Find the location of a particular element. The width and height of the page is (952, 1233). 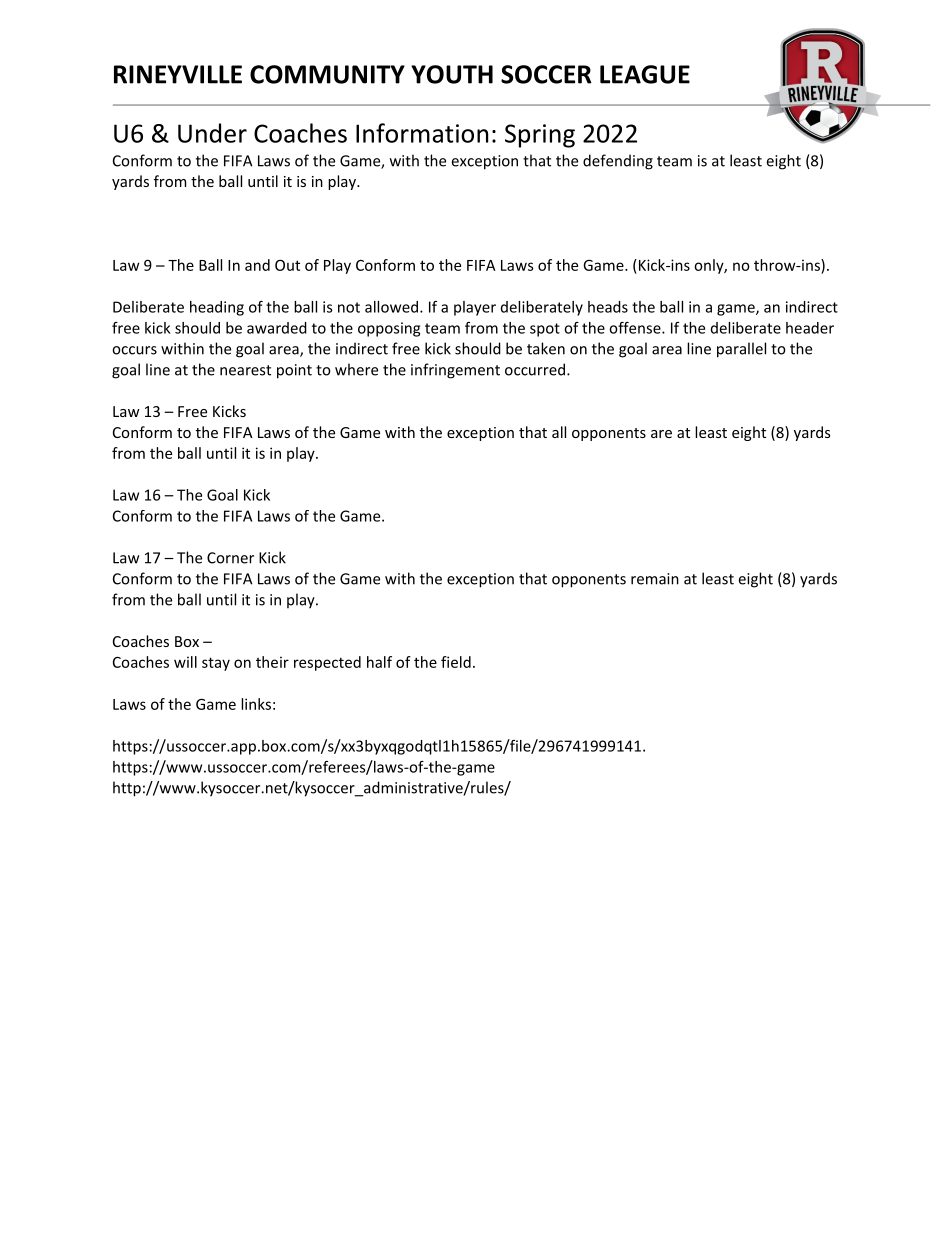

Under is located at coordinates (212, 133).
